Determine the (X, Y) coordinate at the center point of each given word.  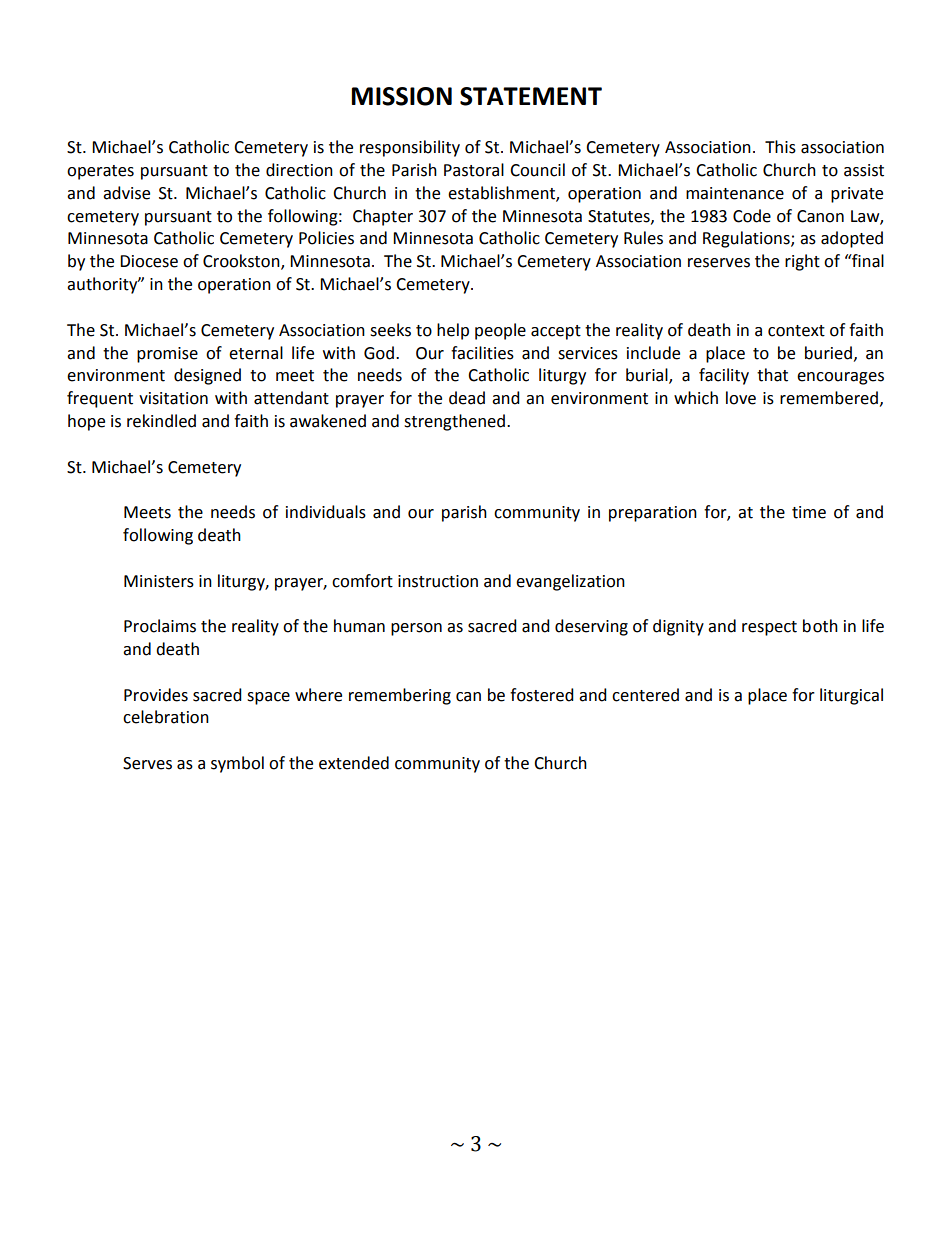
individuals (326, 512)
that (772, 375)
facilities (482, 353)
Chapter (383, 217)
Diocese (149, 261)
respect (769, 628)
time (809, 512)
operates (100, 172)
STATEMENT (531, 96)
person (416, 629)
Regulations (747, 239)
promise (167, 355)
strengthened (454, 422)
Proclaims (160, 626)
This (780, 147)
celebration (166, 717)
